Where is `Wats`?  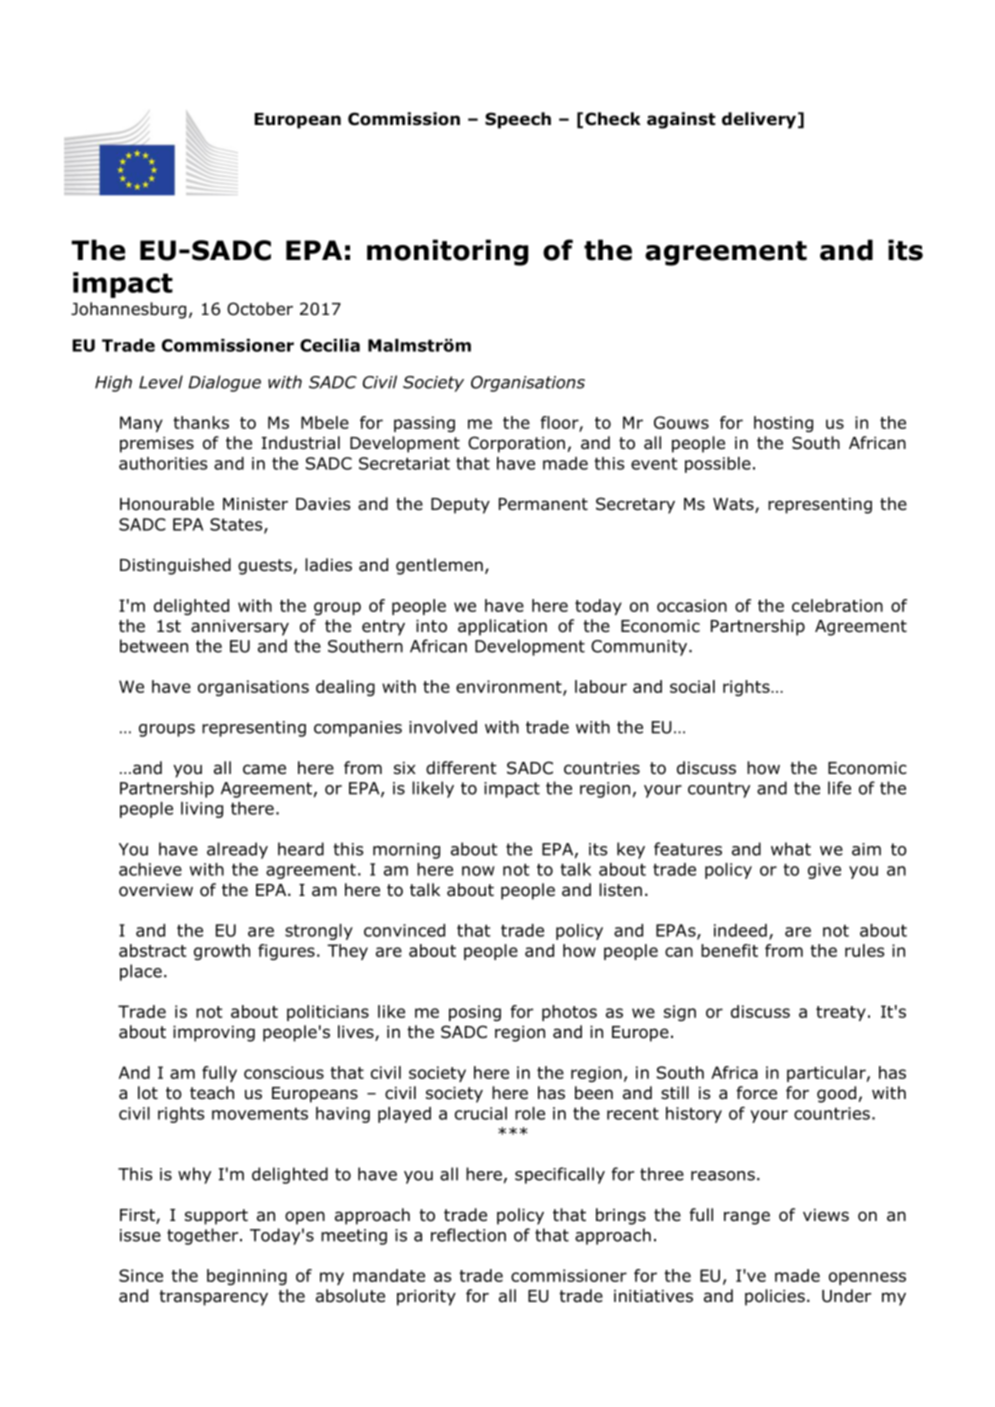 Wats is located at coordinates (734, 505).
